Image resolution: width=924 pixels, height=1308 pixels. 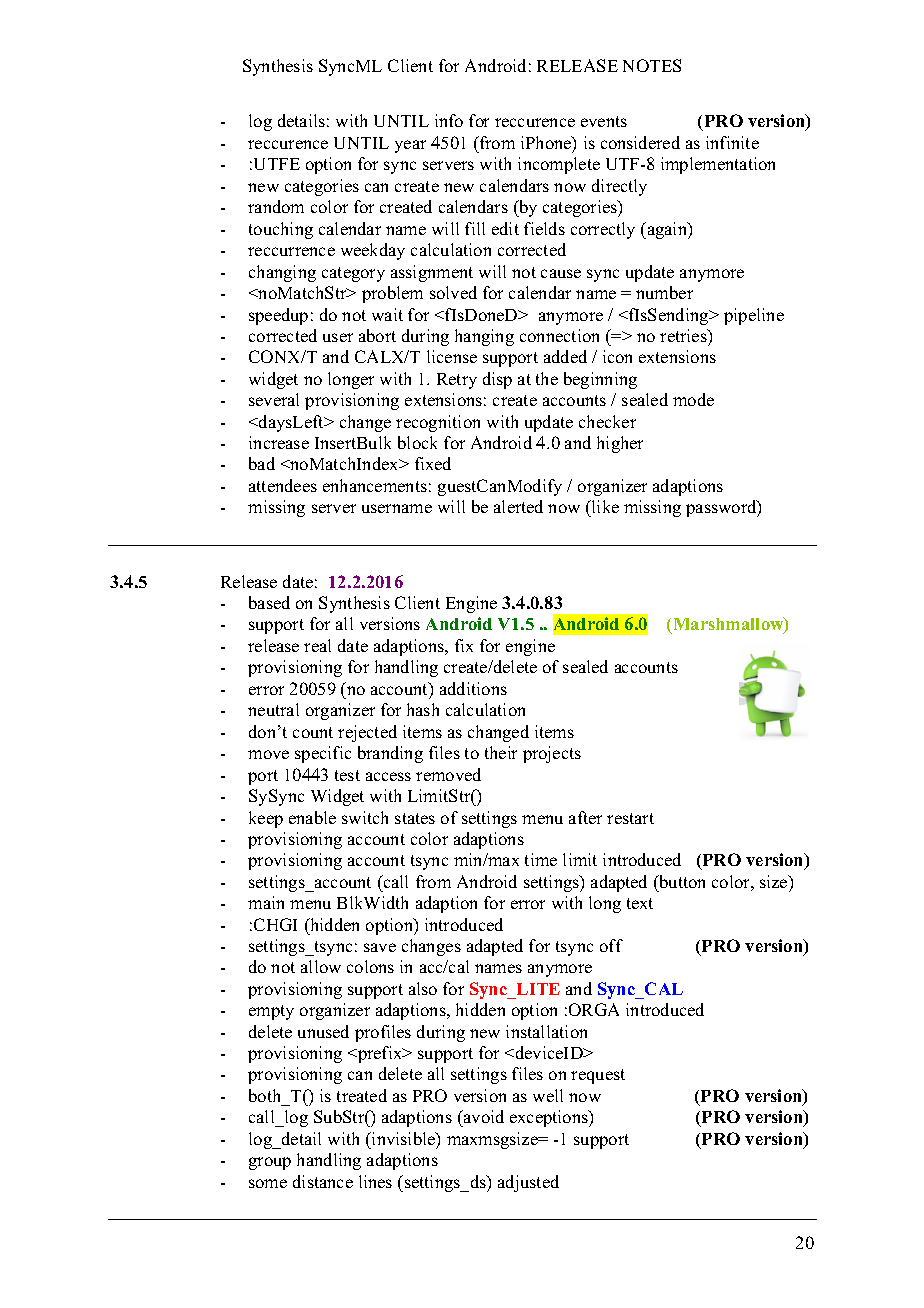 What do you see at coordinates (604, 508) in the screenshot?
I see `like` at bounding box center [604, 508].
